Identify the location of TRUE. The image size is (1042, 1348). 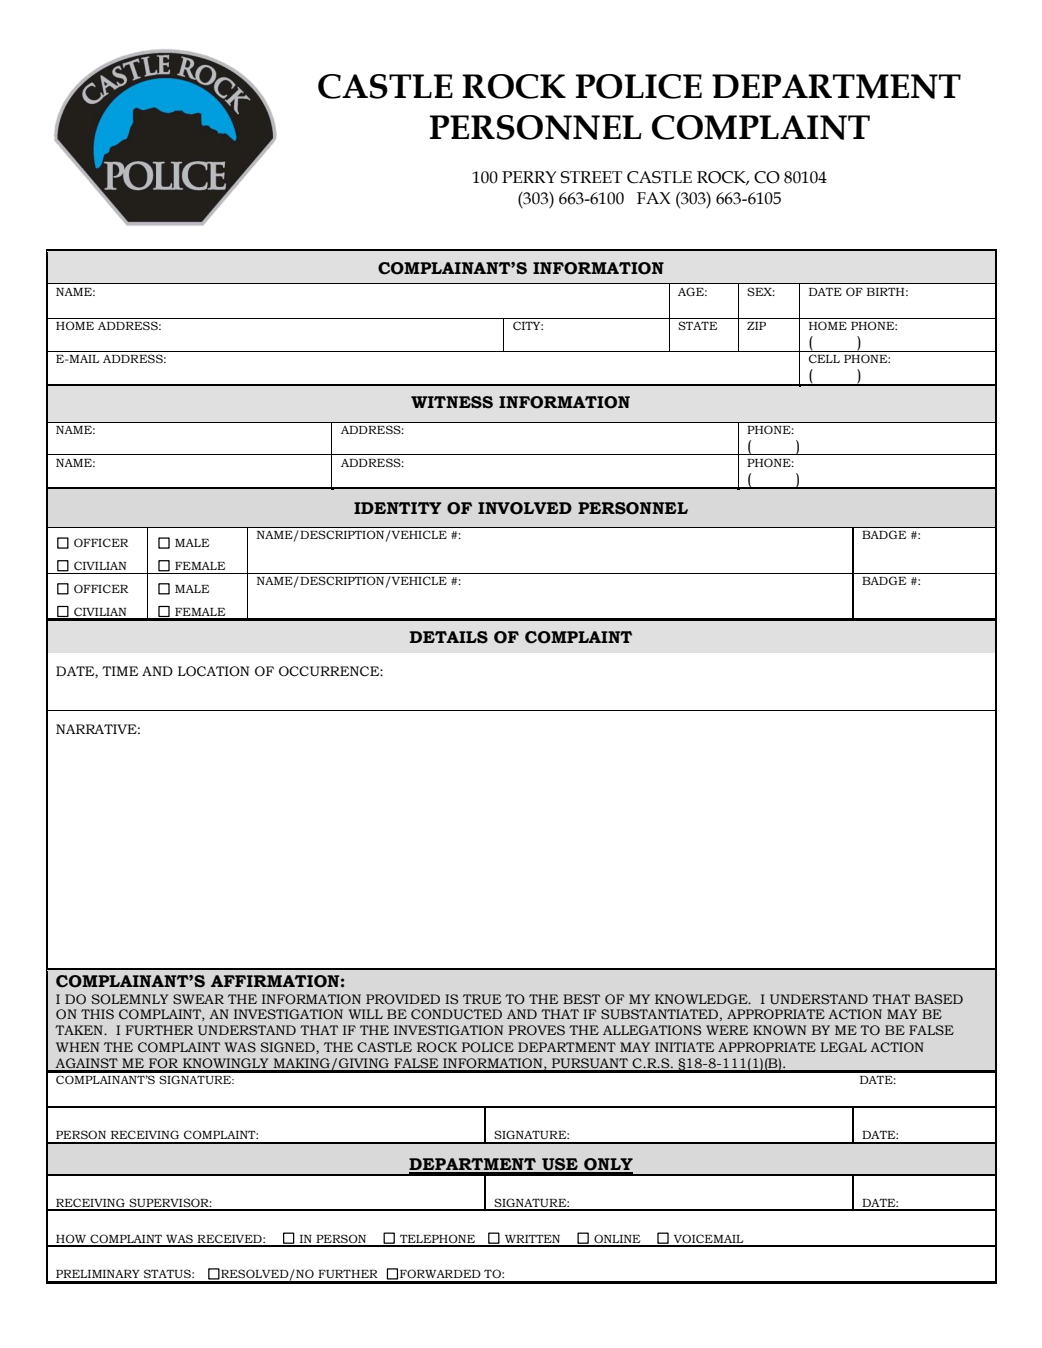
(482, 999).
